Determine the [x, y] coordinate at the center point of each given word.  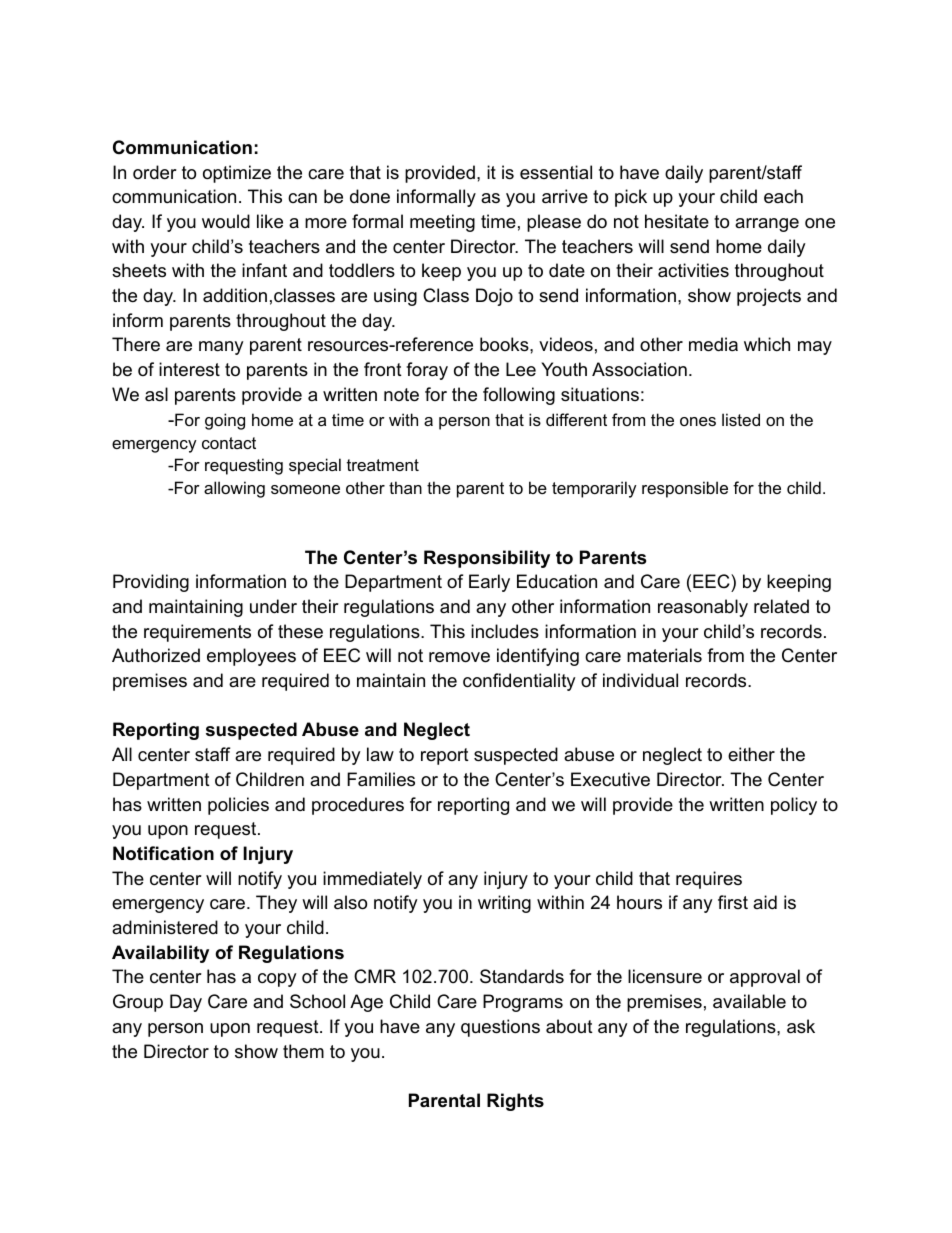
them [303, 1051]
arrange [767, 225]
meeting [442, 223]
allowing [234, 489]
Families [381, 779]
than [405, 487]
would [226, 221]
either [751, 754]
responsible [685, 489]
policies [238, 806]
